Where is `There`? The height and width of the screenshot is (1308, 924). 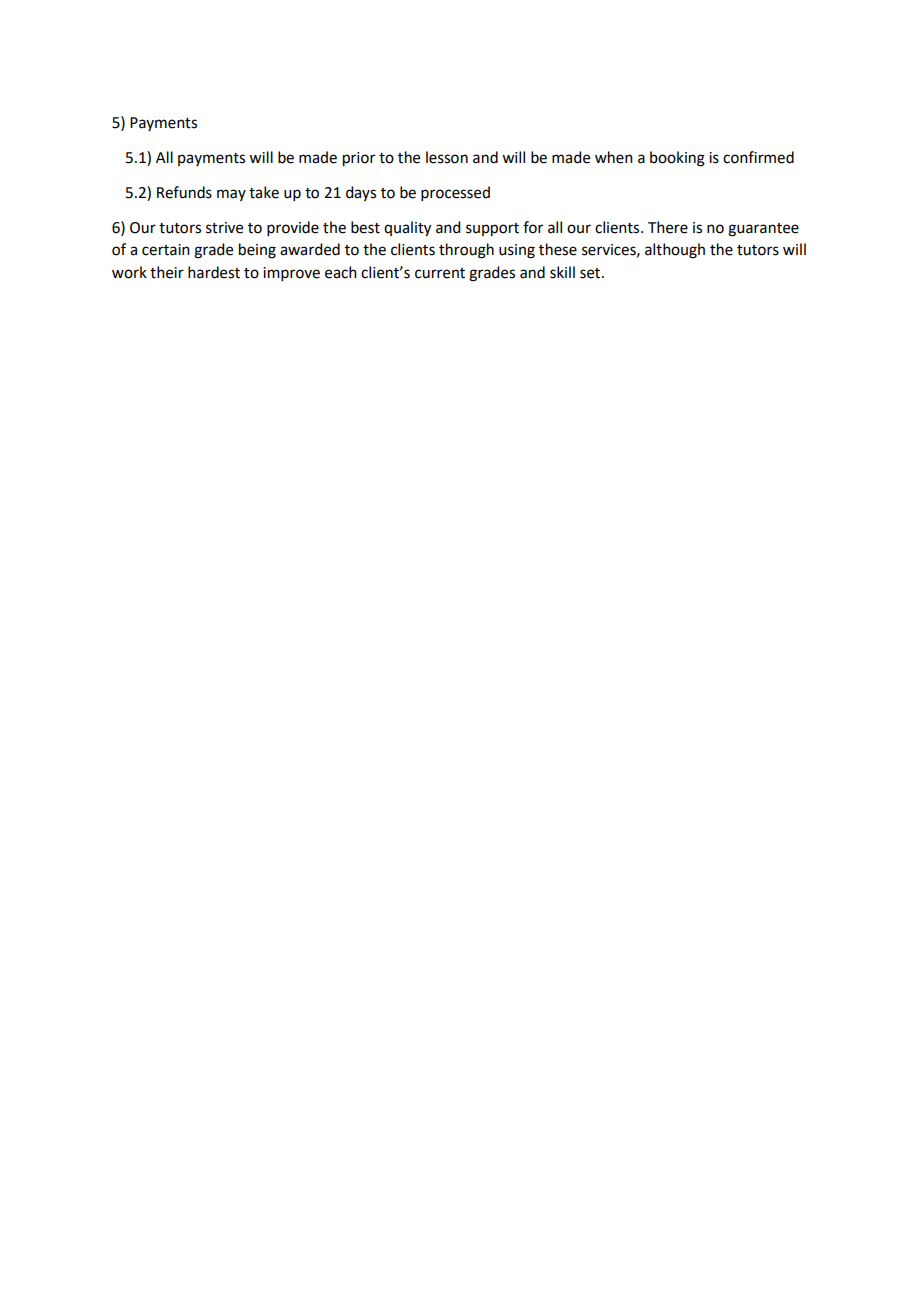 There is located at coordinates (668, 227).
